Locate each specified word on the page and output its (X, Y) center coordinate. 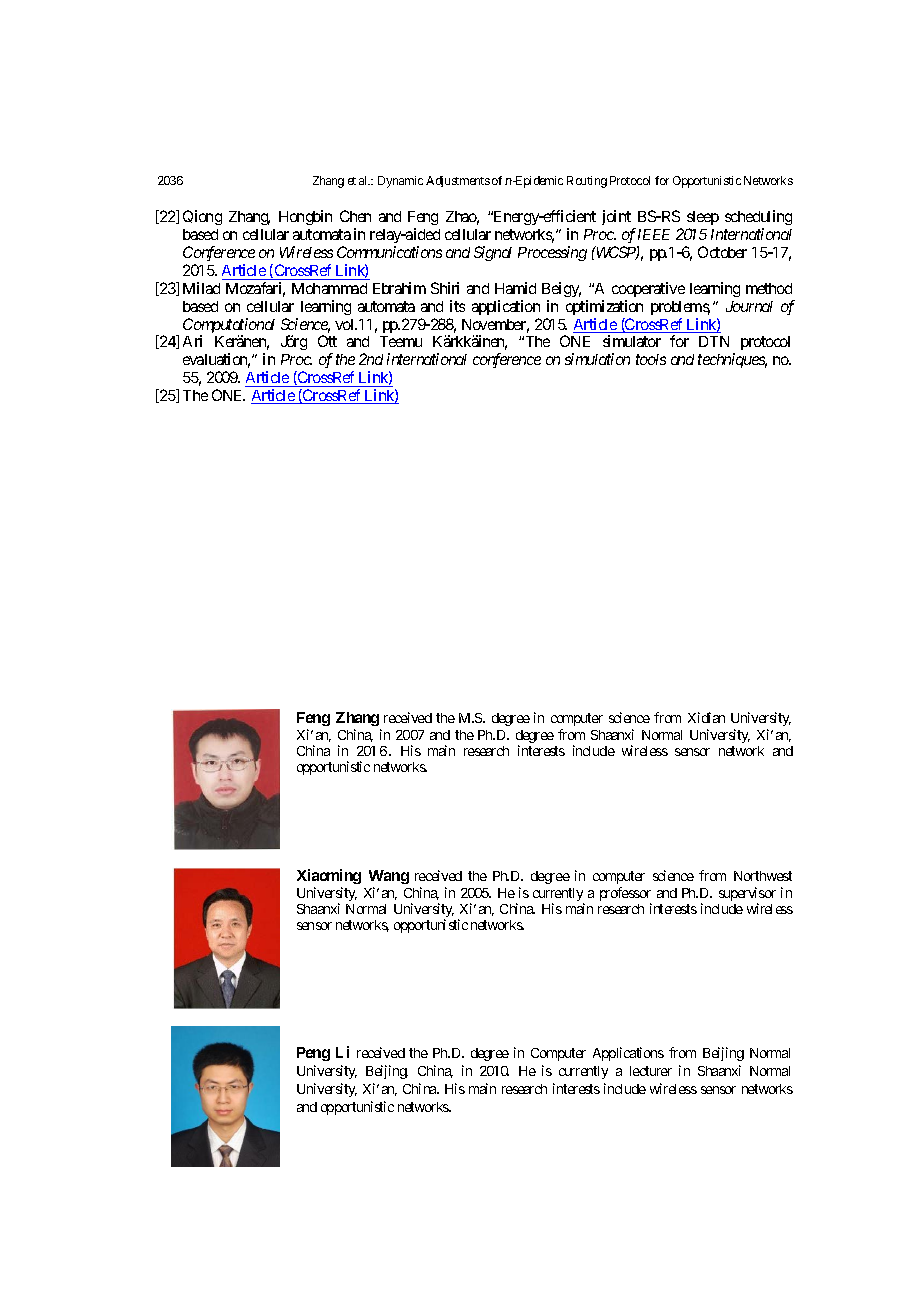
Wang (389, 877)
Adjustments (458, 181)
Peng (313, 1054)
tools (651, 359)
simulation (597, 359)
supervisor (747, 895)
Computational (229, 327)
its (457, 306)
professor (625, 895)
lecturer (651, 1071)
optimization (604, 307)
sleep (703, 220)
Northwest (763, 876)
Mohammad (329, 288)
